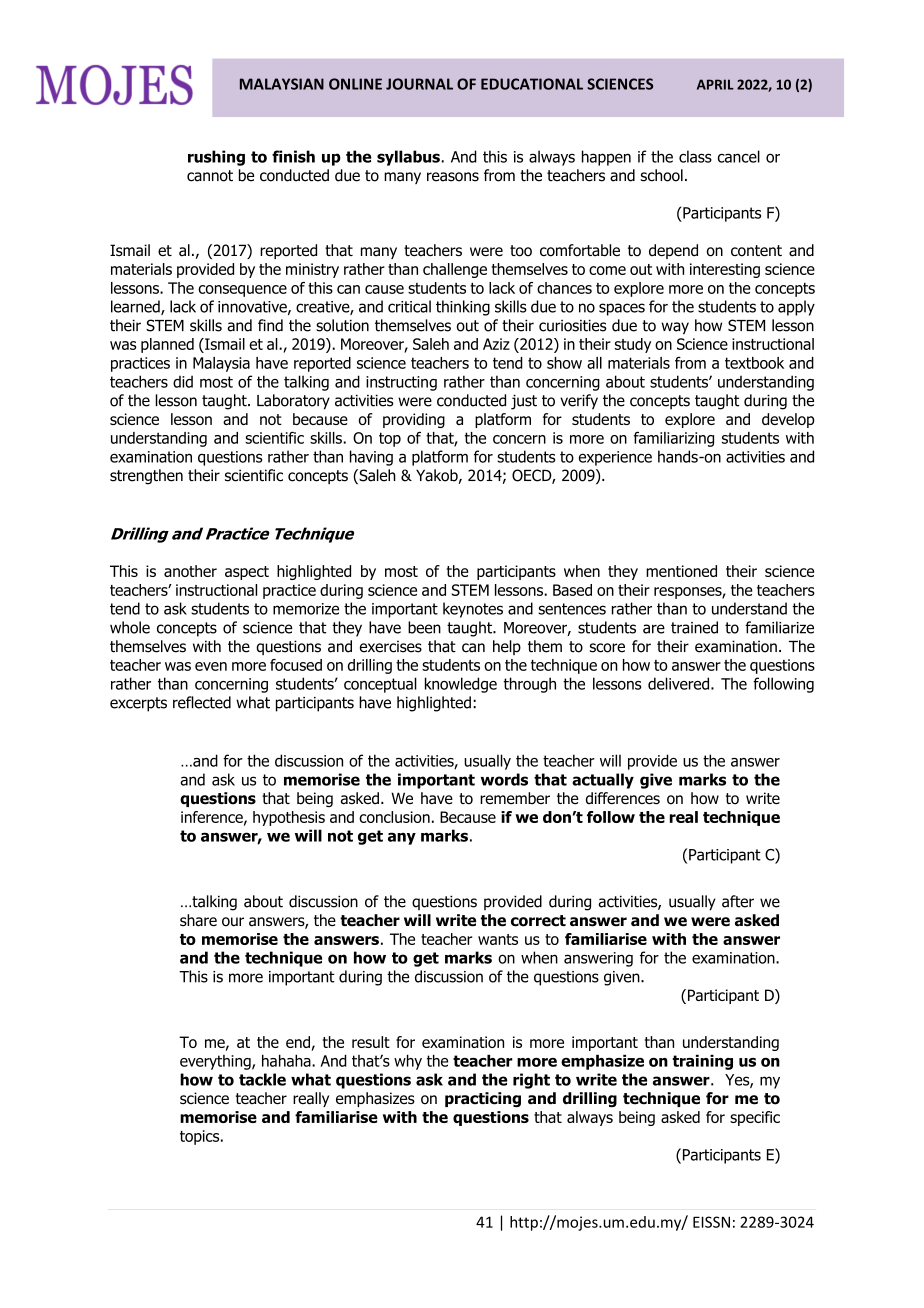  Describe the element at coordinates (711, 1222) in the screenshot. I see `EISSN` at that location.
